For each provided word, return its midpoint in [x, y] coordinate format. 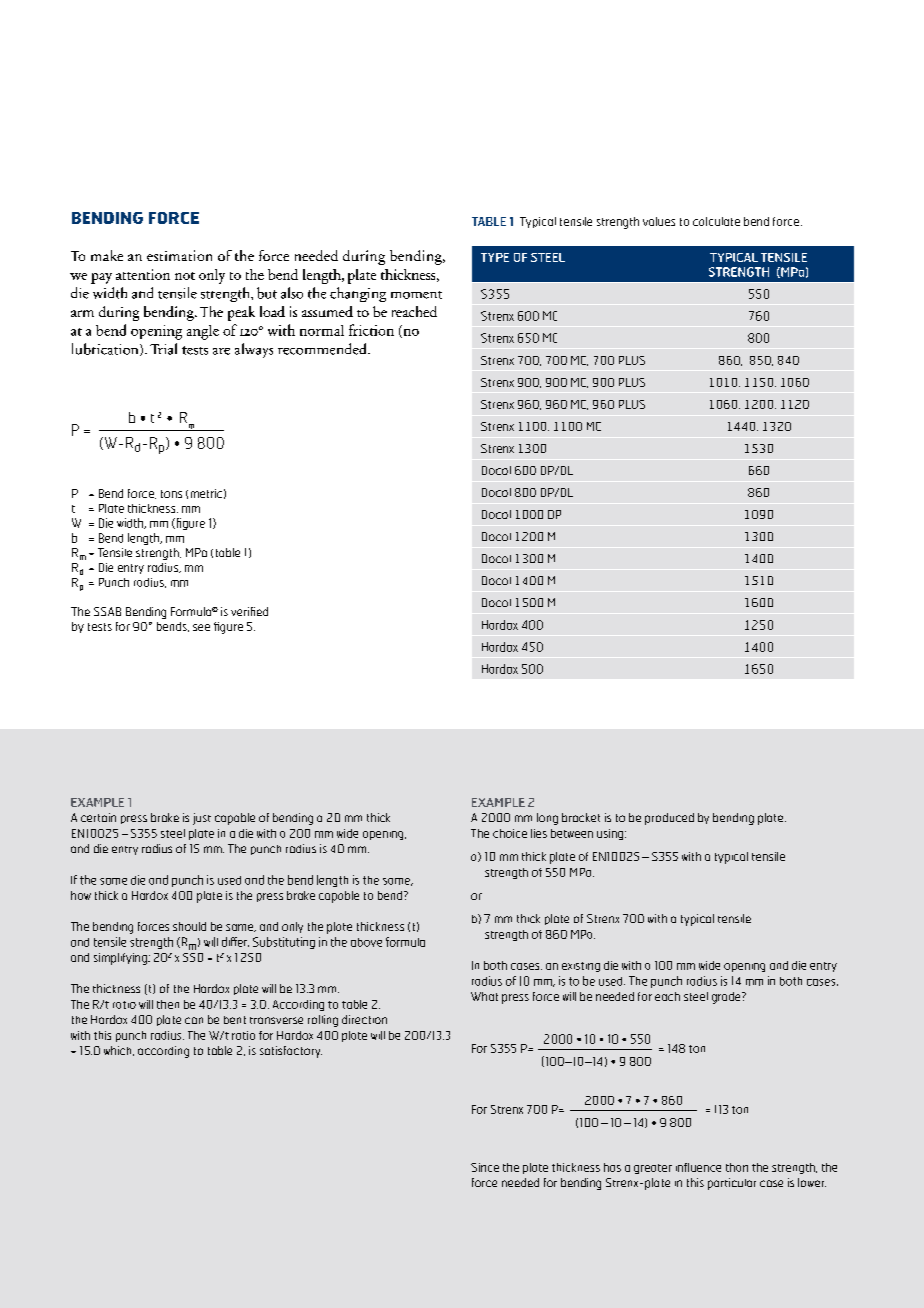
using [611, 834]
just [202, 819]
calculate [716, 221]
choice [510, 833]
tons [171, 494]
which [119, 1051]
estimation [179, 255]
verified [249, 611]
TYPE [495, 257]
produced [669, 819]
